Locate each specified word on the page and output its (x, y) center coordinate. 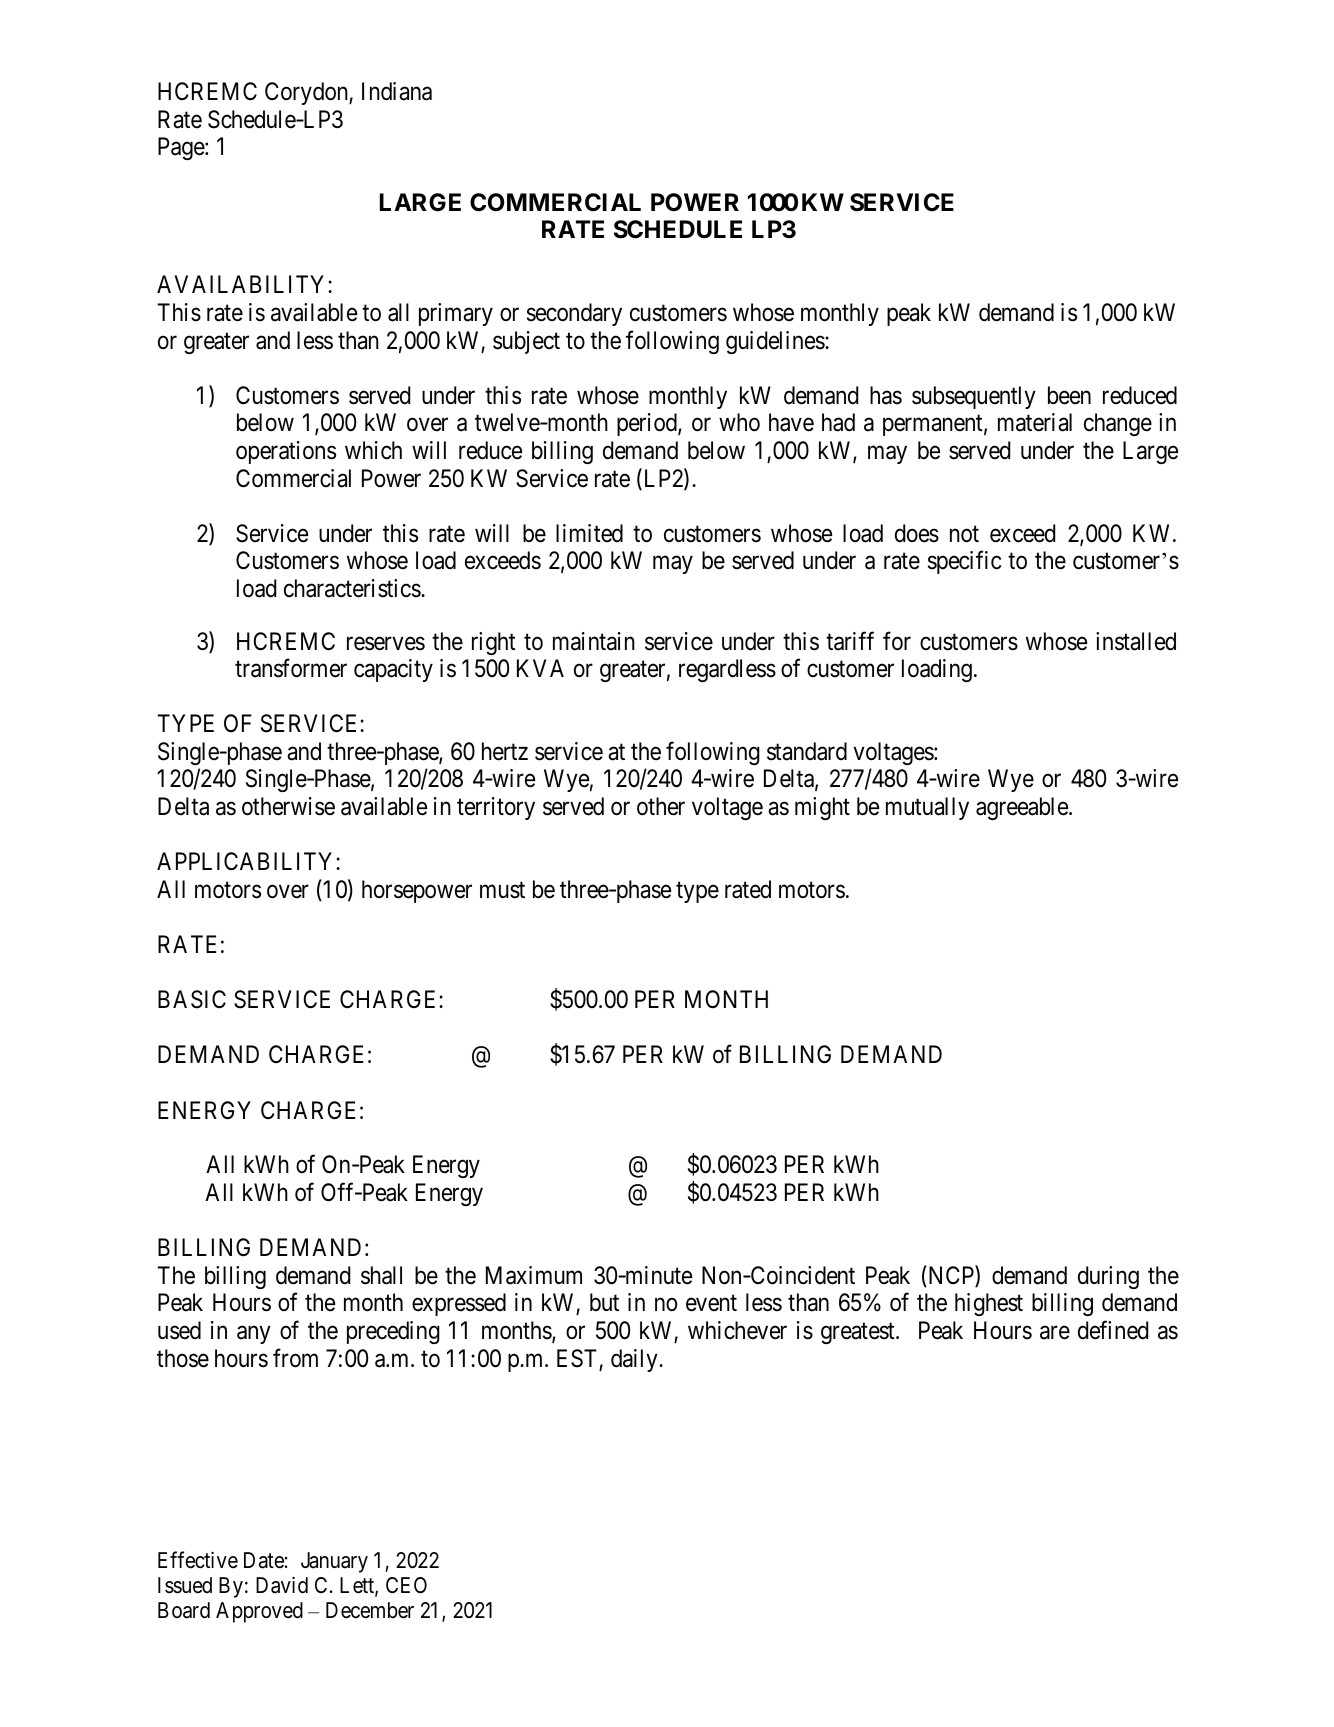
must (502, 890)
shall (381, 1275)
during (1108, 1277)
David (282, 1585)
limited (589, 533)
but (604, 1302)
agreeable (1023, 808)
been (1069, 395)
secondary (574, 314)
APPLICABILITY (247, 861)
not (964, 534)
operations (286, 452)
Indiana (397, 91)
